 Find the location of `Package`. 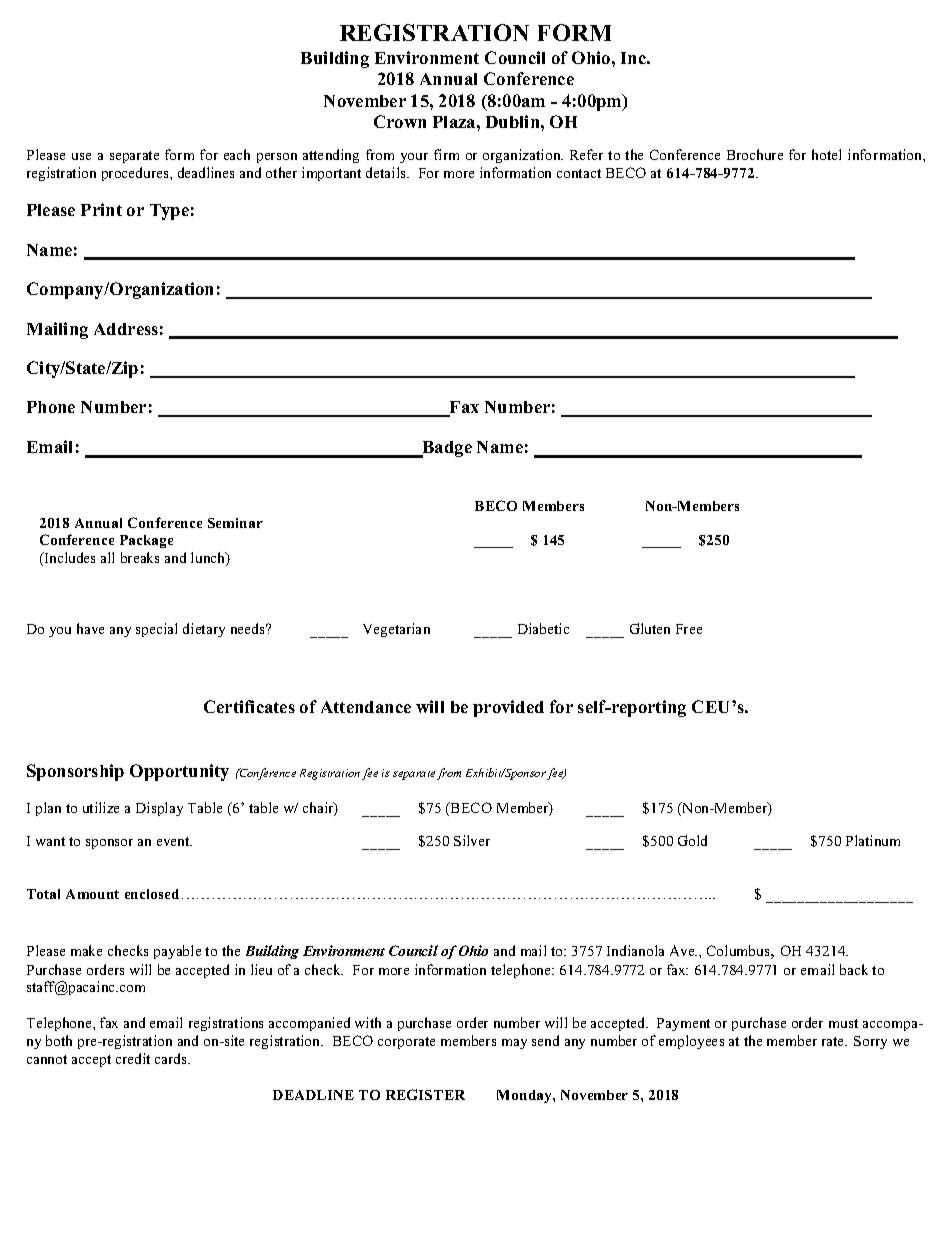

Package is located at coordinates (146, 541).
